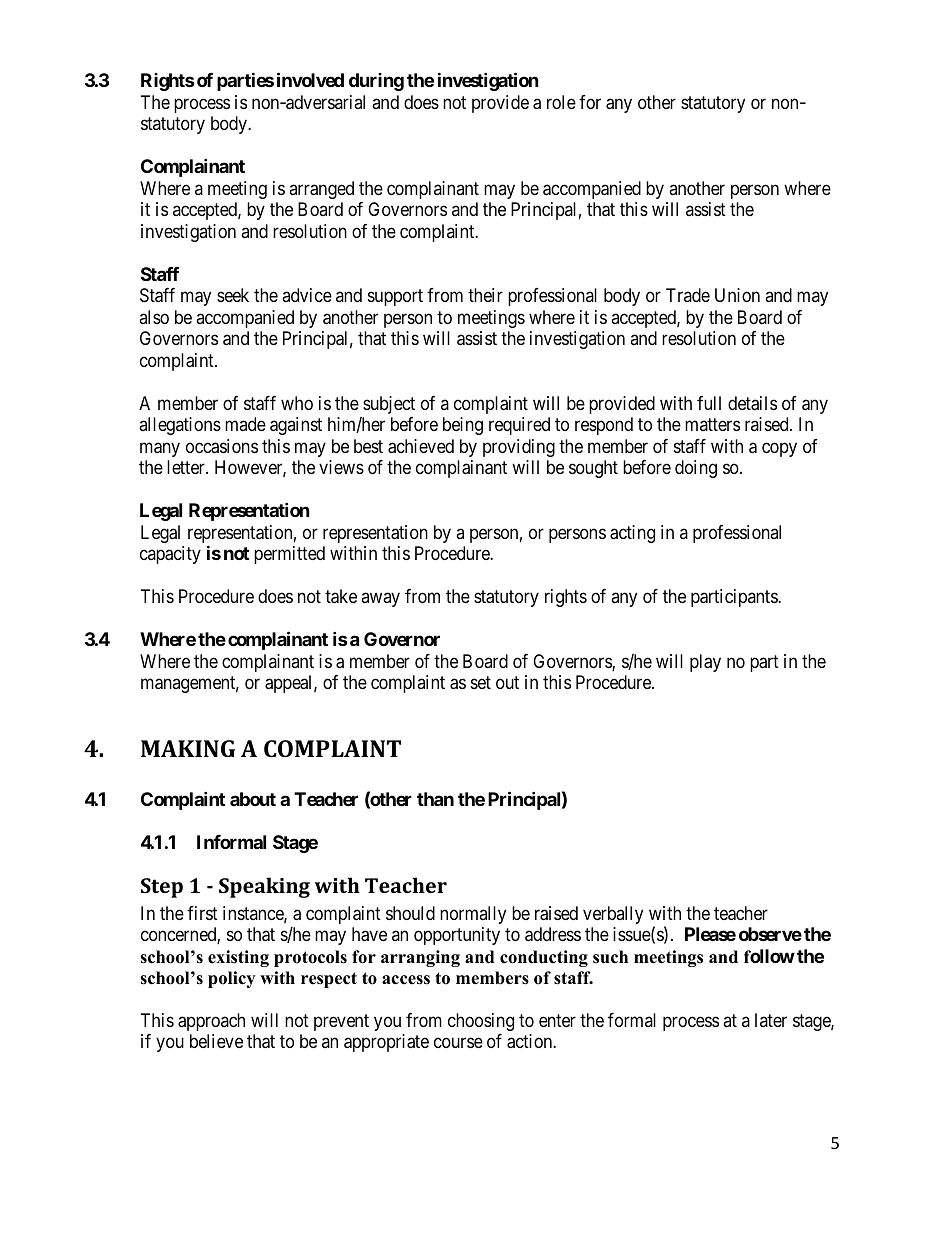 The image size is (952, 1233). Describe the element at coordinates (233, 295) in the screenshot. I see `seek` at that location.
